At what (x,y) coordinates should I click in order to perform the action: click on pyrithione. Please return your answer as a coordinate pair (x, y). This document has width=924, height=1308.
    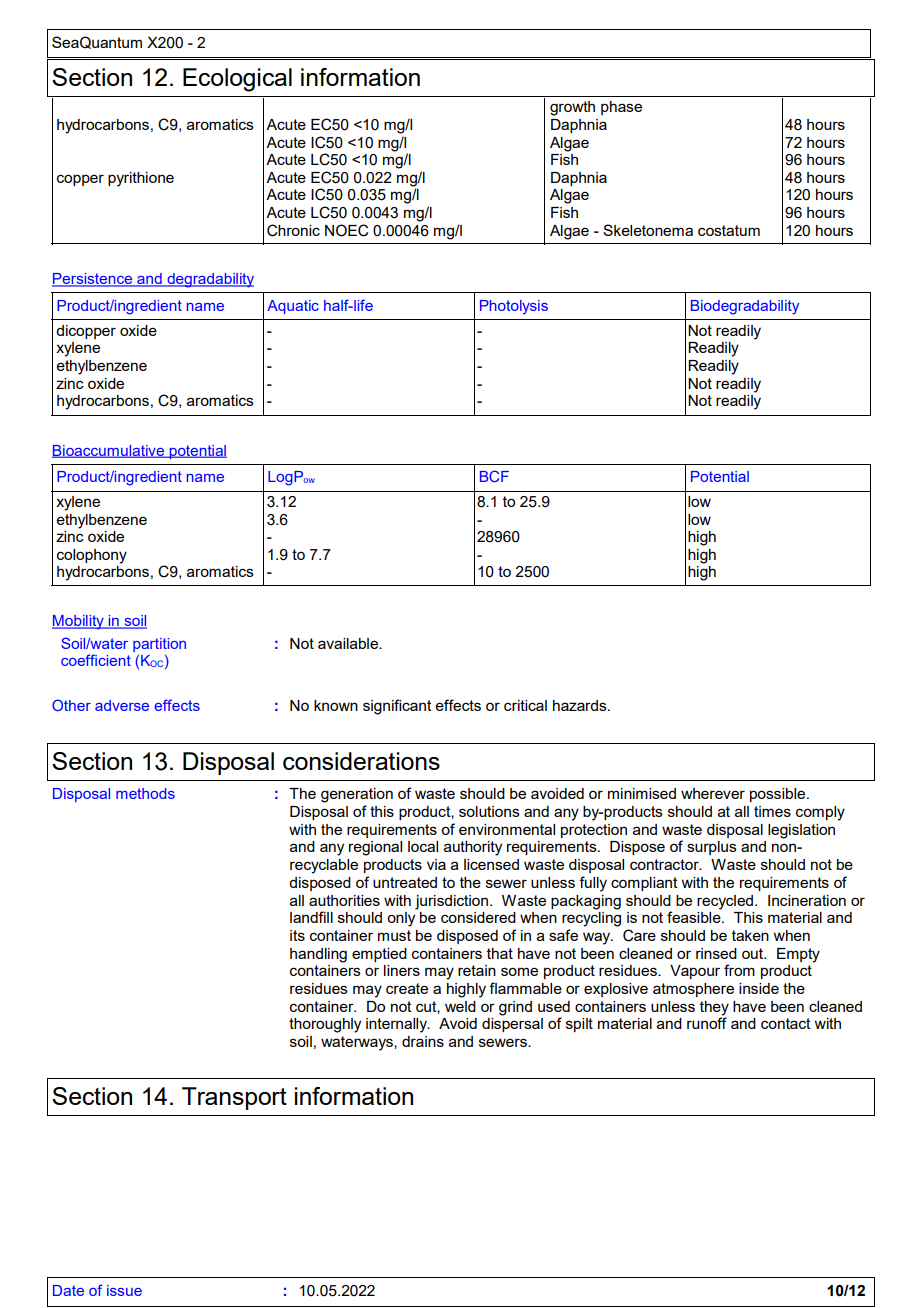
    Looking at the image, I should click on (141, 179).
